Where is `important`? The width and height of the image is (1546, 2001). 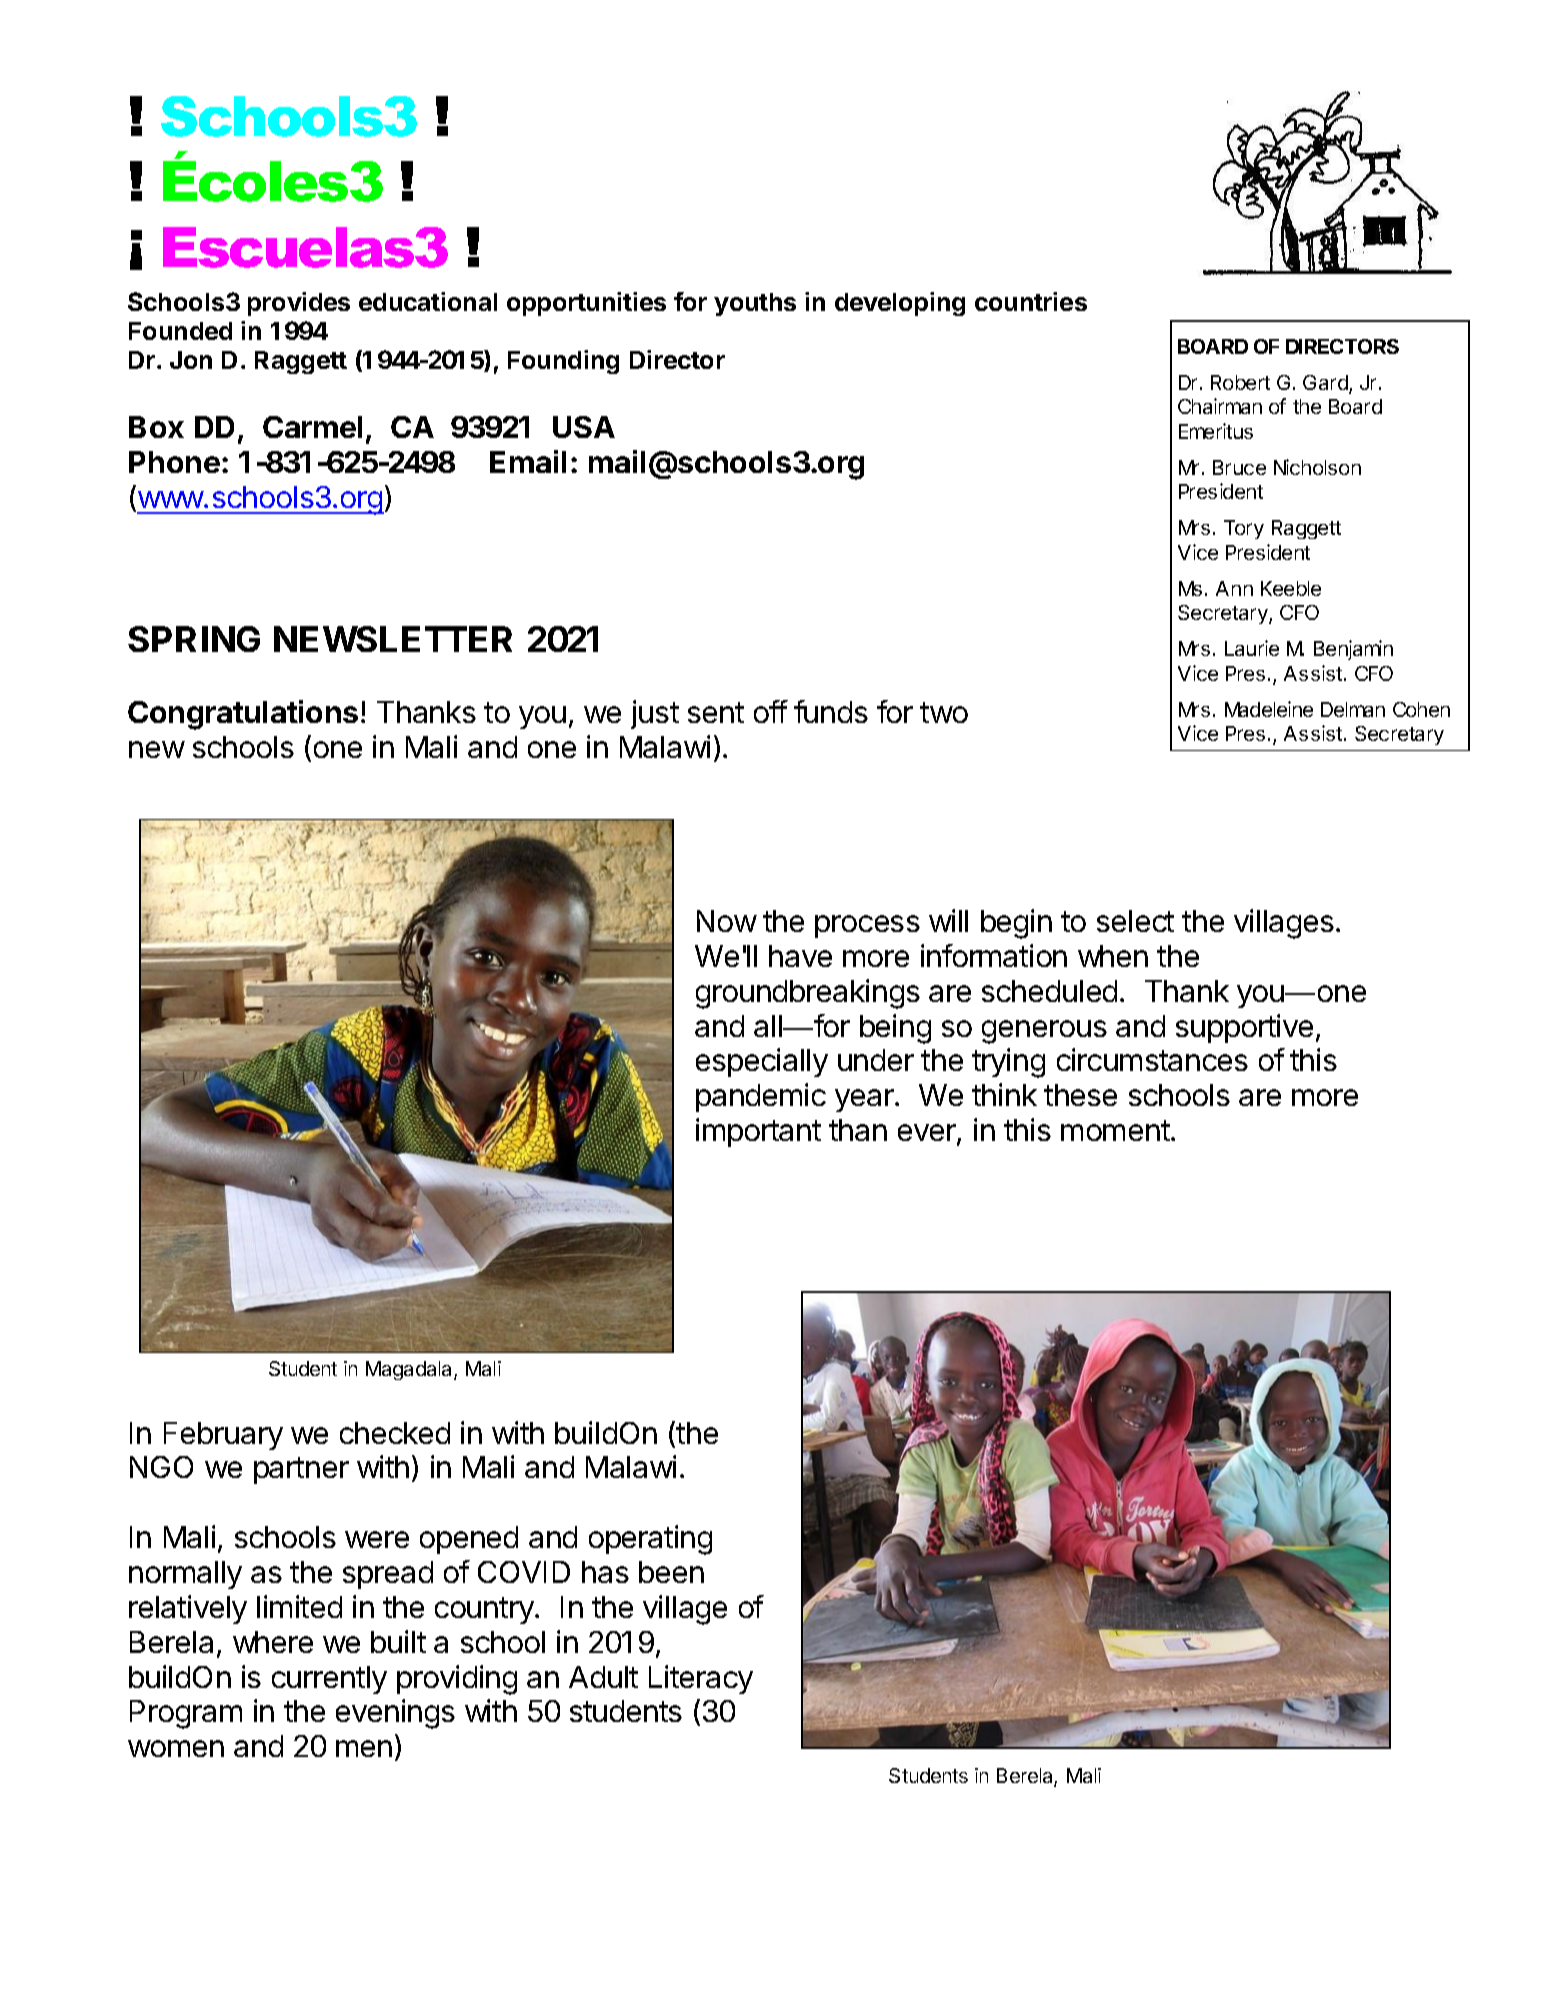
important is located at coordinates (758, 1132).
